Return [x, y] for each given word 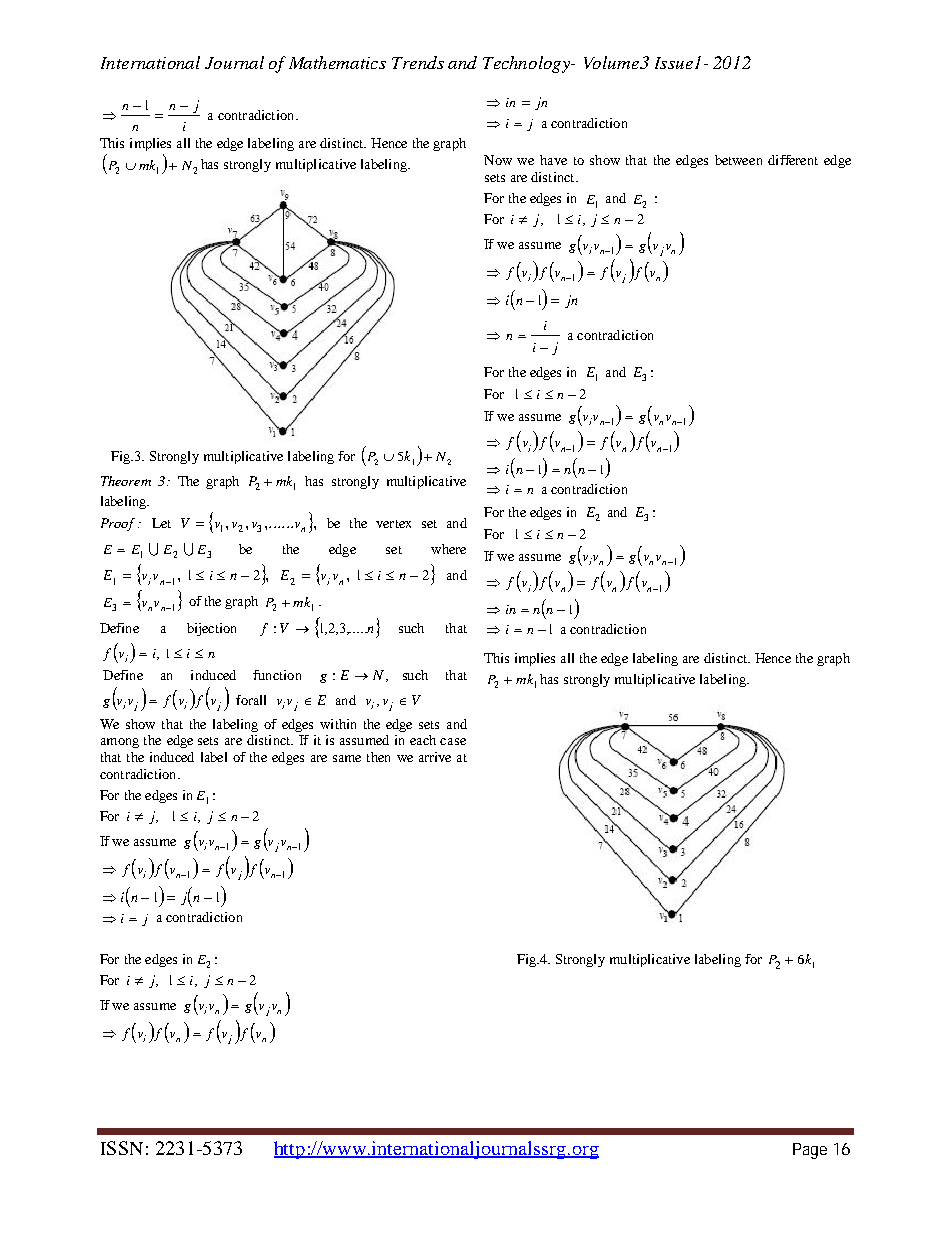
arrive [435, 757]
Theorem [126, 481]
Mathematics [337, 62]
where [448, 549]
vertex [393, 524]
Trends [418, 62]
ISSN [122, 1148]
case [453, 741]
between [738, 160]
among [120, 743]
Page [810, 1151]
